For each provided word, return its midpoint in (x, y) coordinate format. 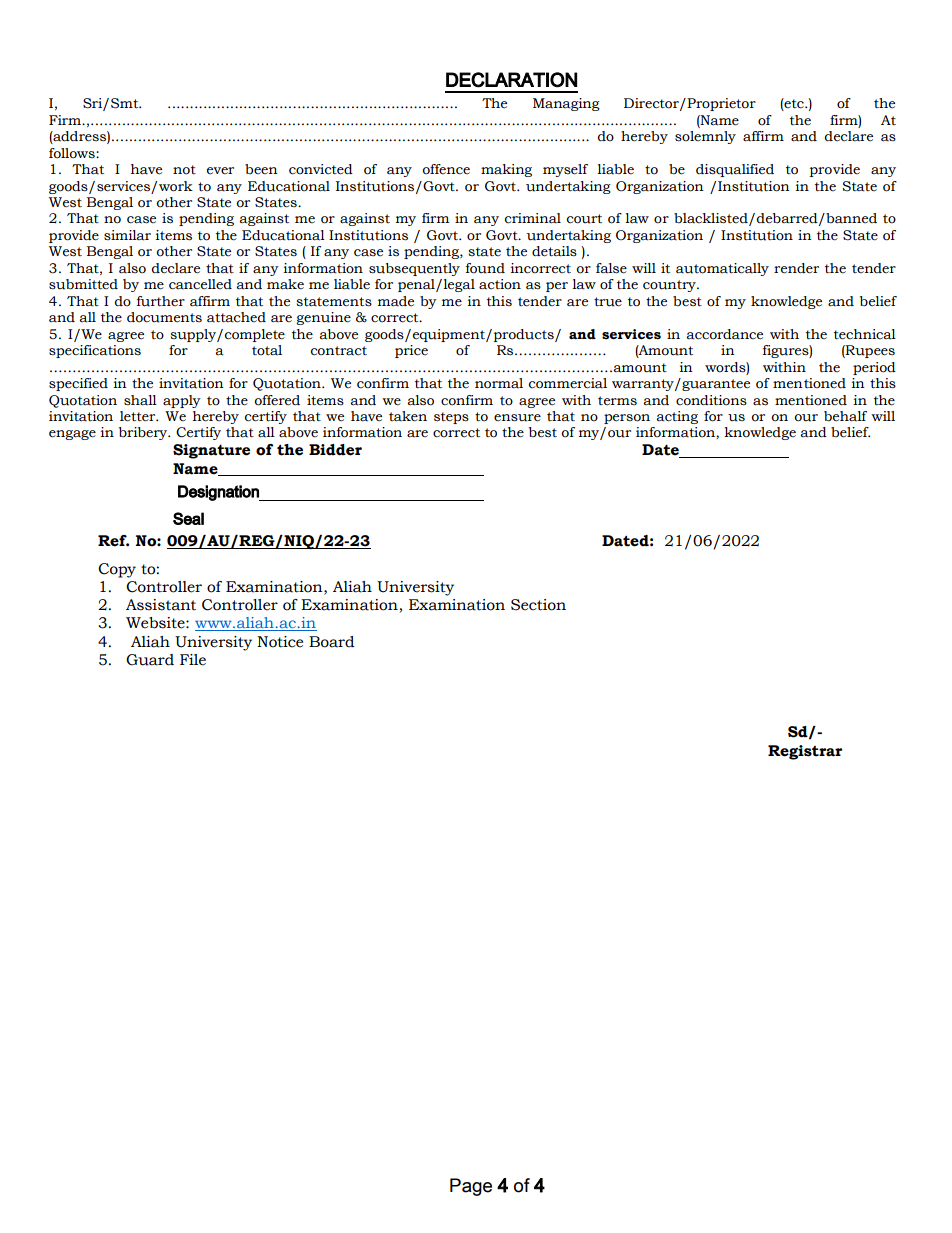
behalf (845, 416)
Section (538, 605)
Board (332, 642)
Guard (150, 660)
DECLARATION (511, 80)
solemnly (705, 137)
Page (471, 1187)
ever (220, 171)
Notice (280, 642)
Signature (211, 451)
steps (451, 418)
